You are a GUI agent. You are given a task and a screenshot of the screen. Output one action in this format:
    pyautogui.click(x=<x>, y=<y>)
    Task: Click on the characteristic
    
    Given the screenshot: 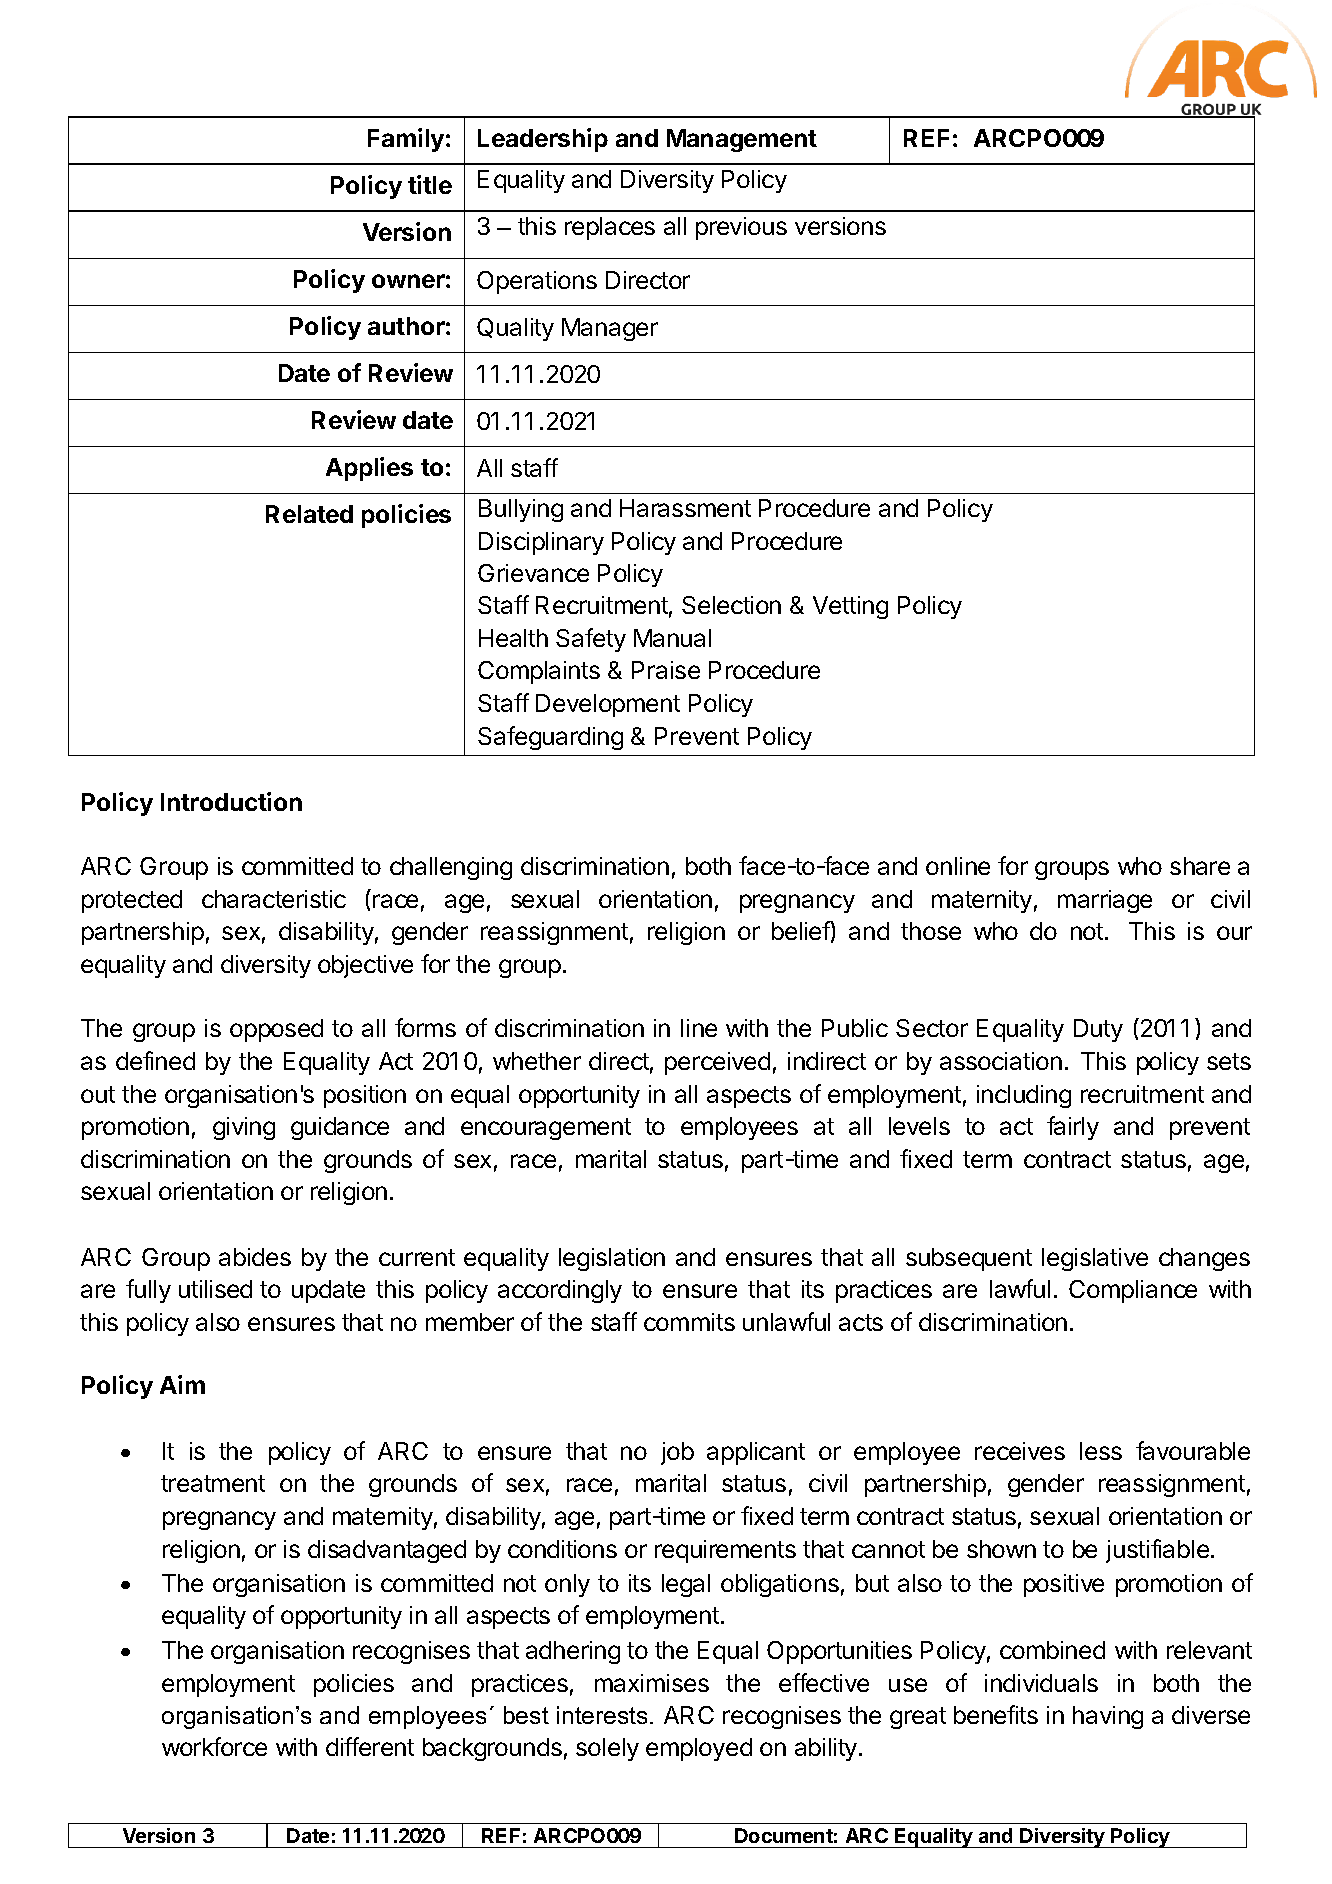 What is the action you would take?
    pyautogui.click(x=274, y=899)
